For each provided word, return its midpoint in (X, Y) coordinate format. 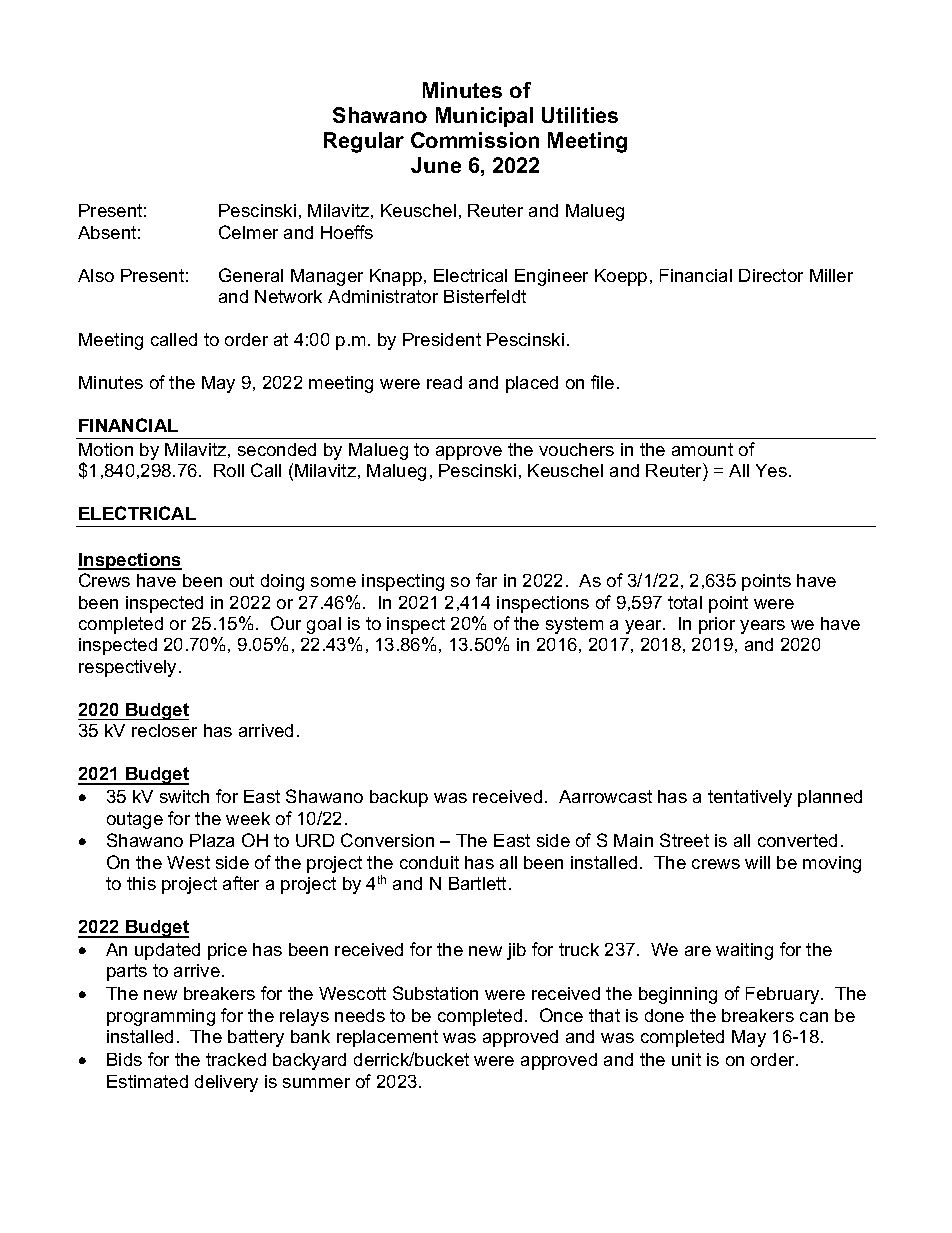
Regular (364, 142)
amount (702, 449)
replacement (387, 1038)
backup (399, 798)
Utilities (580, 115)
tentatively (750, 798)
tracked (236, 1059)
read (444, 382)
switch (184, 796)
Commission (475, 140)
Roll (229, 470)
